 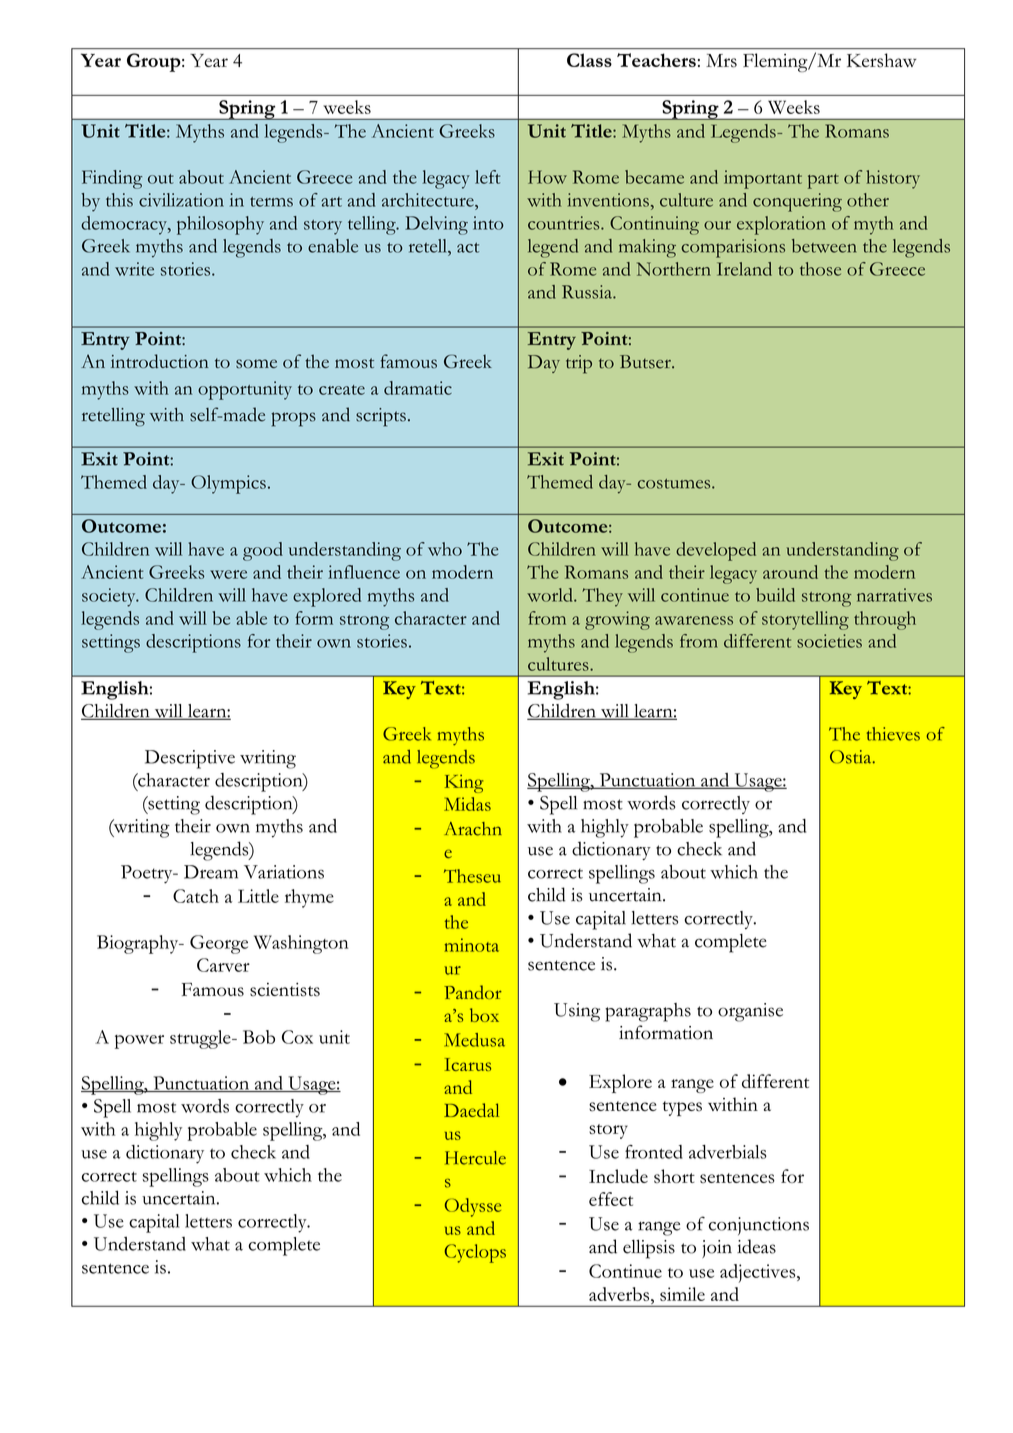 What do you see at coordinates (475, 1253) in the document?
I see `Cyclops` at bounding box center [475, 1253].
